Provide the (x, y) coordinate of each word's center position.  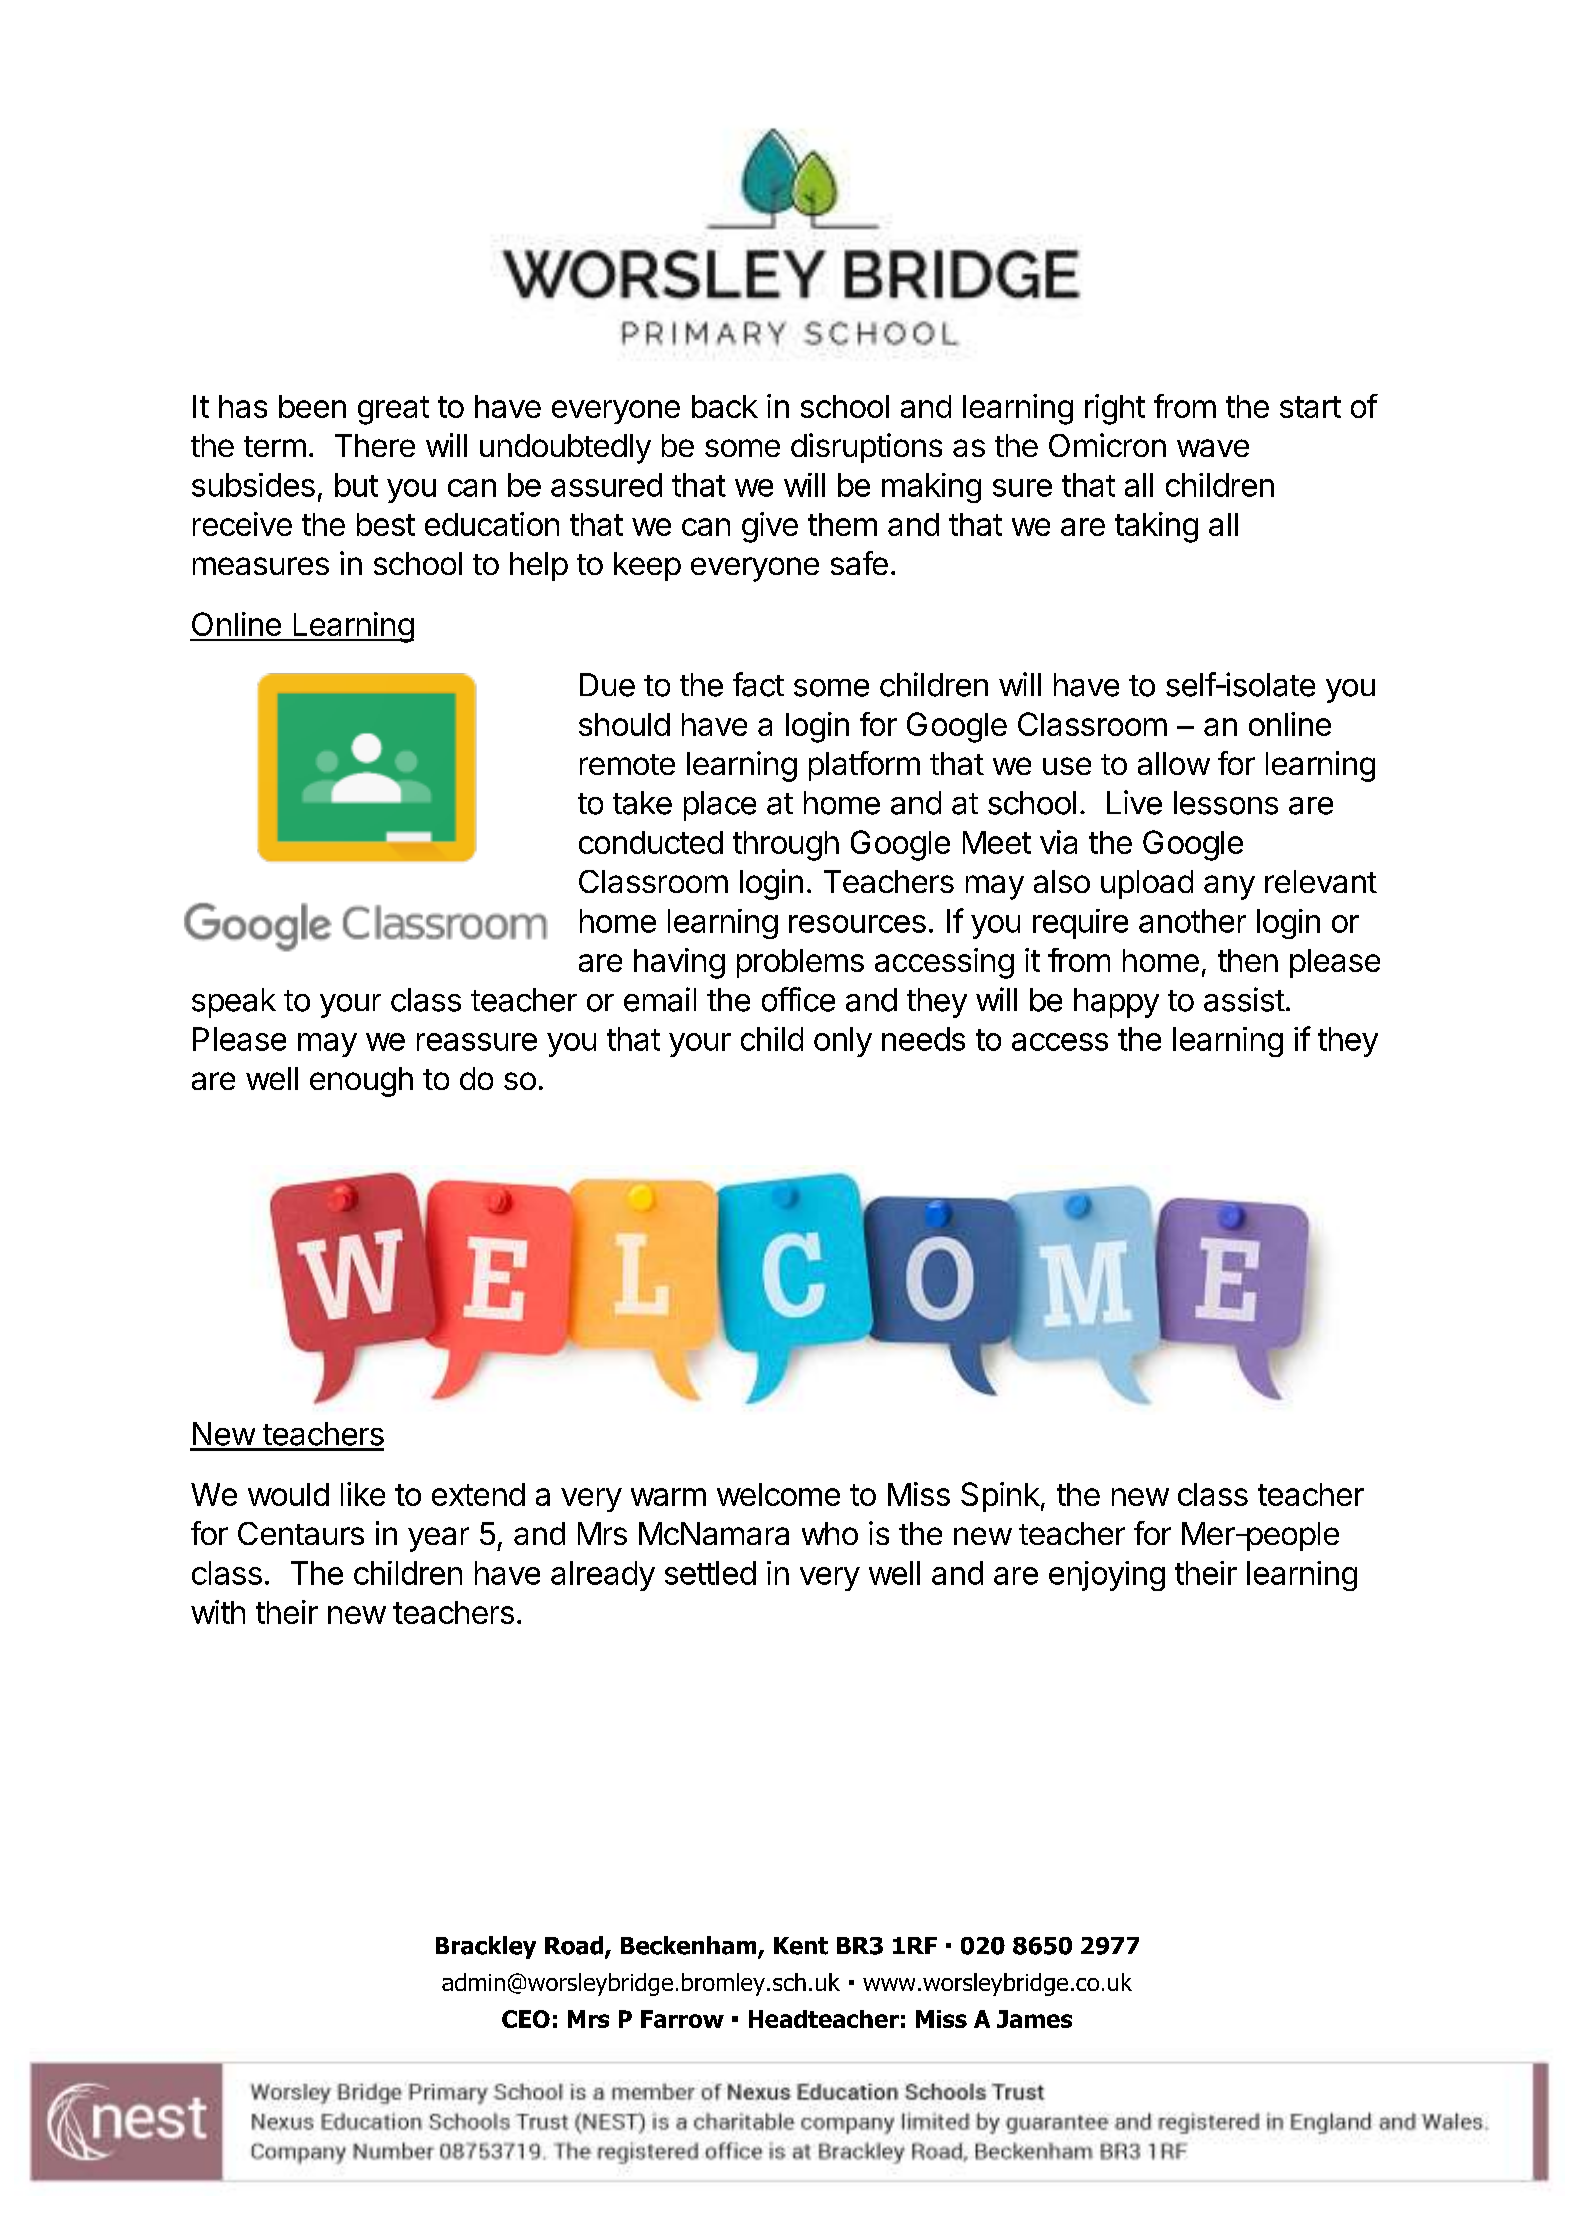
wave (1213, 448)
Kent (801, 1946)
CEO (526, 2019)
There (375, 445)
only (843, 1042)
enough (361, 1082)
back (725, 406)
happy (1116, 1003)
